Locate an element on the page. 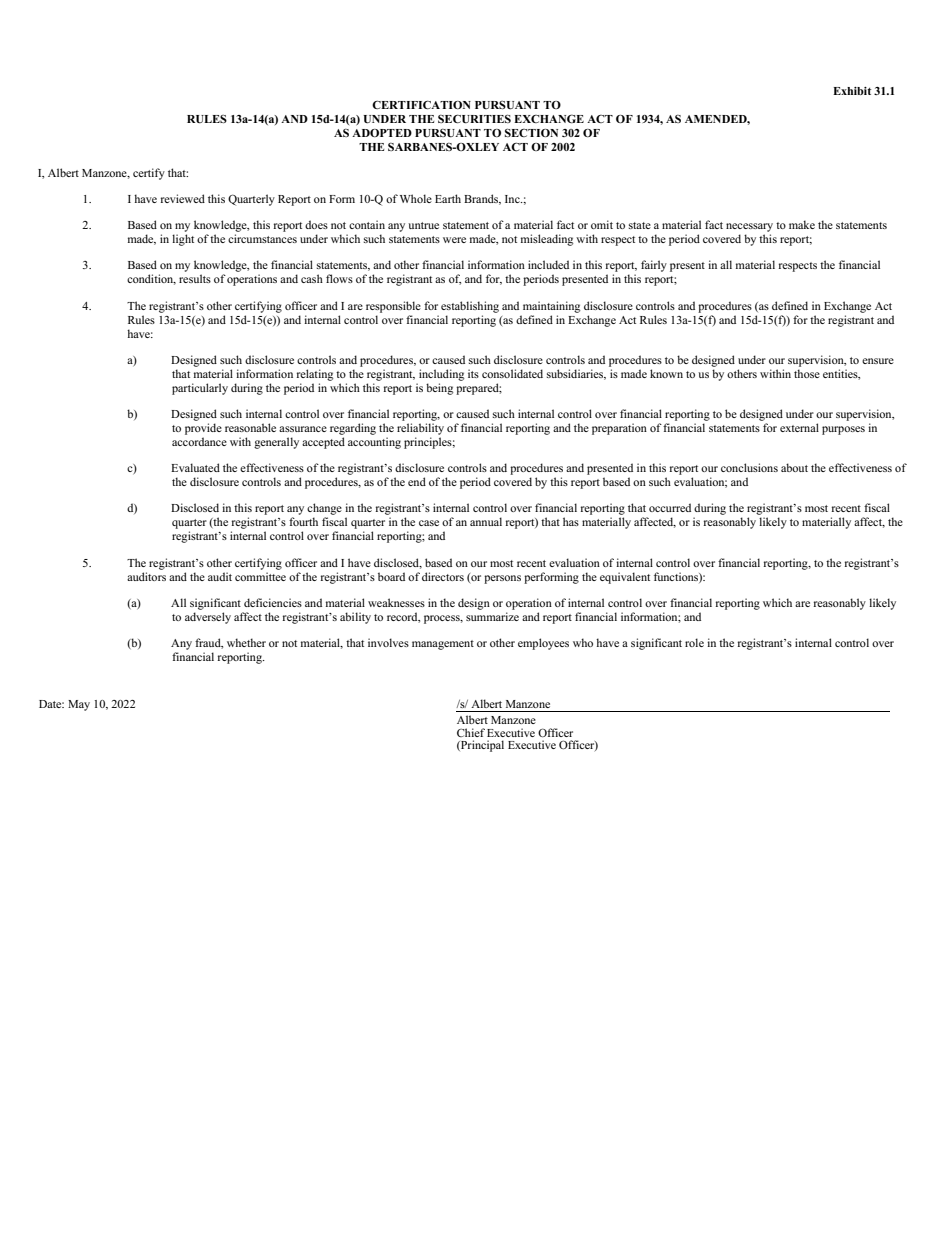 This image has height=1233, width=952. equivalent is located at coordinates (625, 578).
